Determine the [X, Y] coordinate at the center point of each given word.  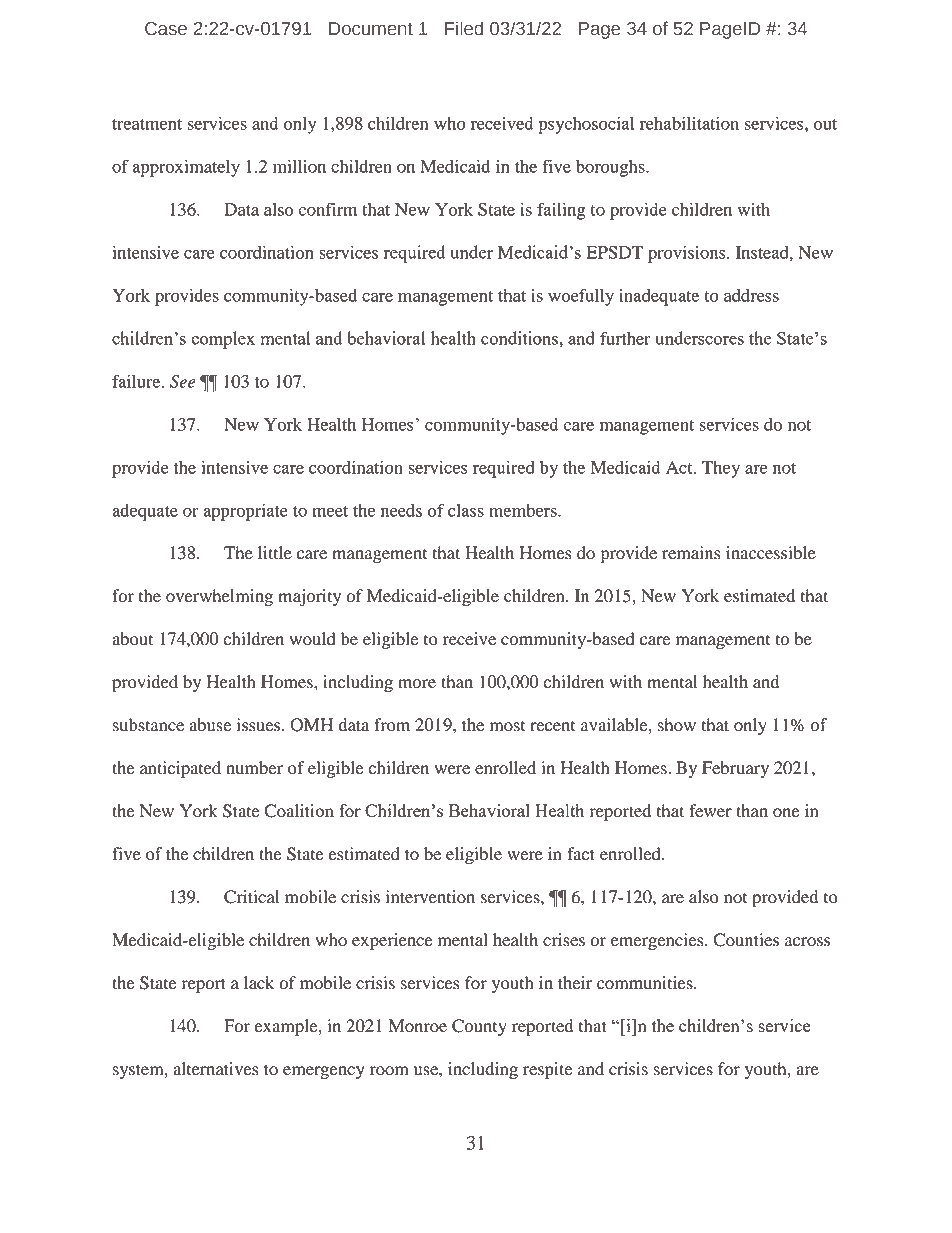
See [183, 381]
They [721, 469]
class [466, 510]
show [677, 725]
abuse [210, 725]
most [507, 726]
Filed [464, 28]
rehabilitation [689, 123]
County [479, 1027]
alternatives [215, 1069]
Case [166, 29]
